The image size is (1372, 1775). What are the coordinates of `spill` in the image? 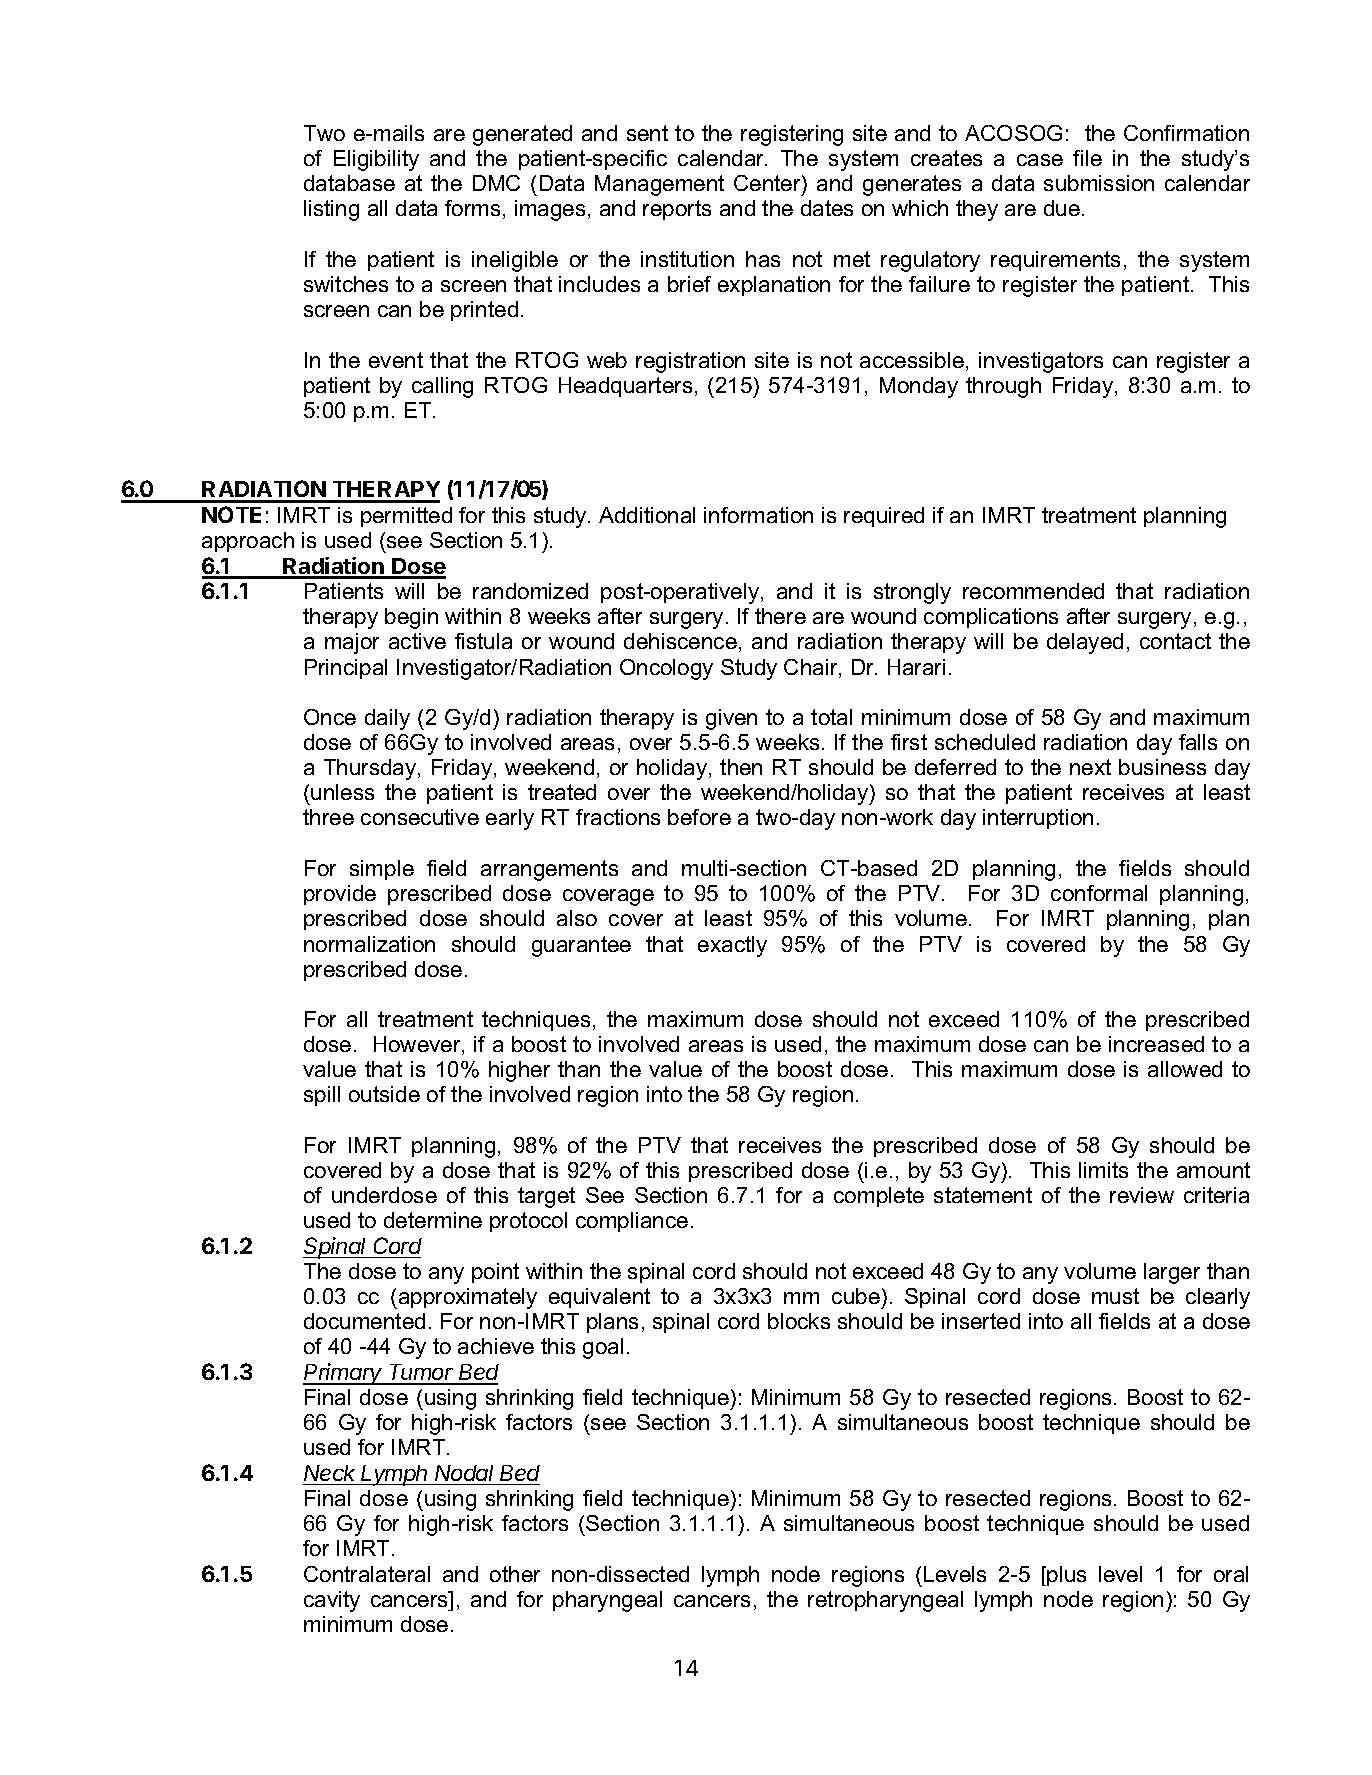 It's located at (322, 1096).
